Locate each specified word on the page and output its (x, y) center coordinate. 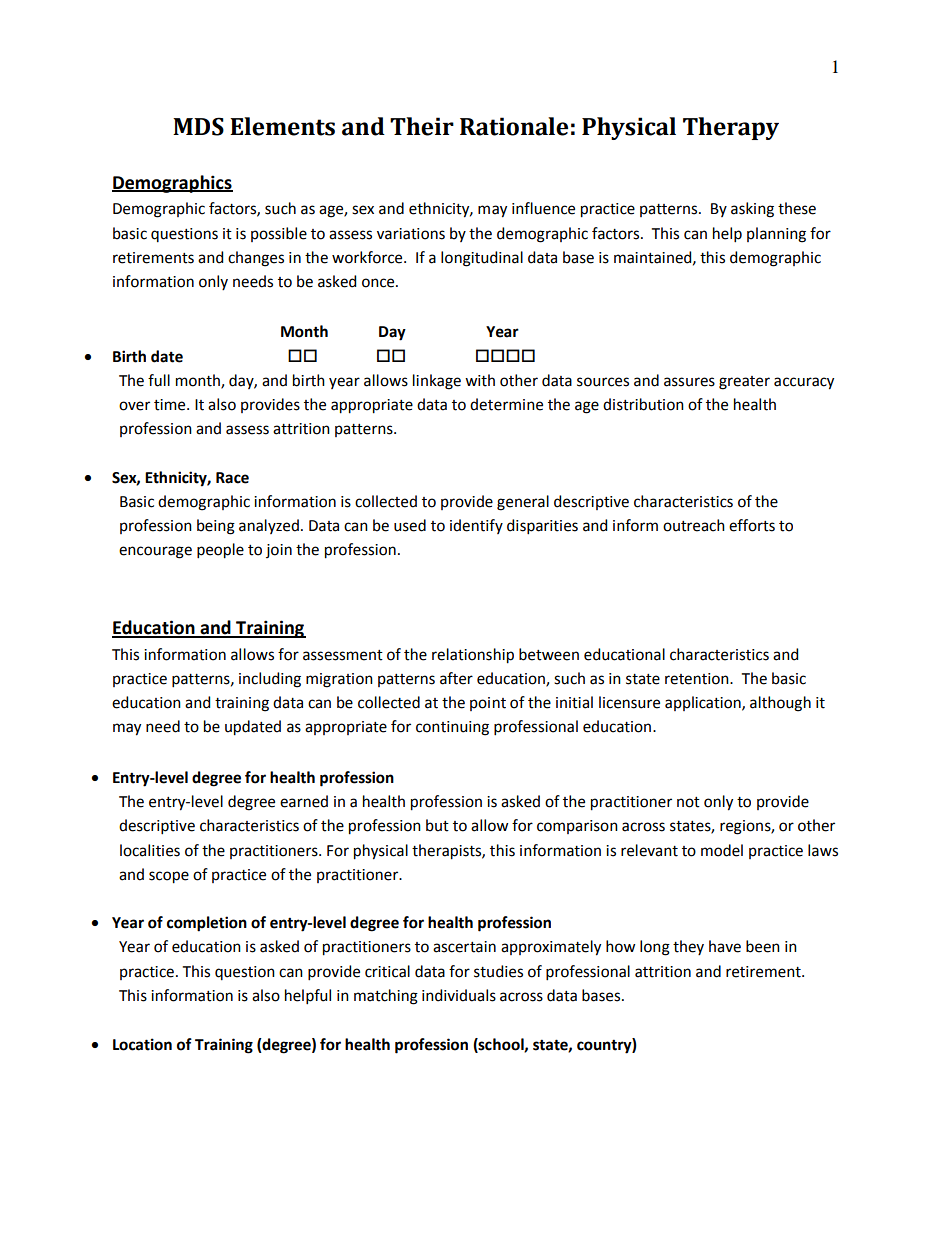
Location (142, 1044)
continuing (452, 728)
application (704, 703)
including (270, 680)
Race (232, 478)
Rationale (514, 126)
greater (744, 383)
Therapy (731, 128)
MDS (198, 126)
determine (506, 404)
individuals (459, 995)
